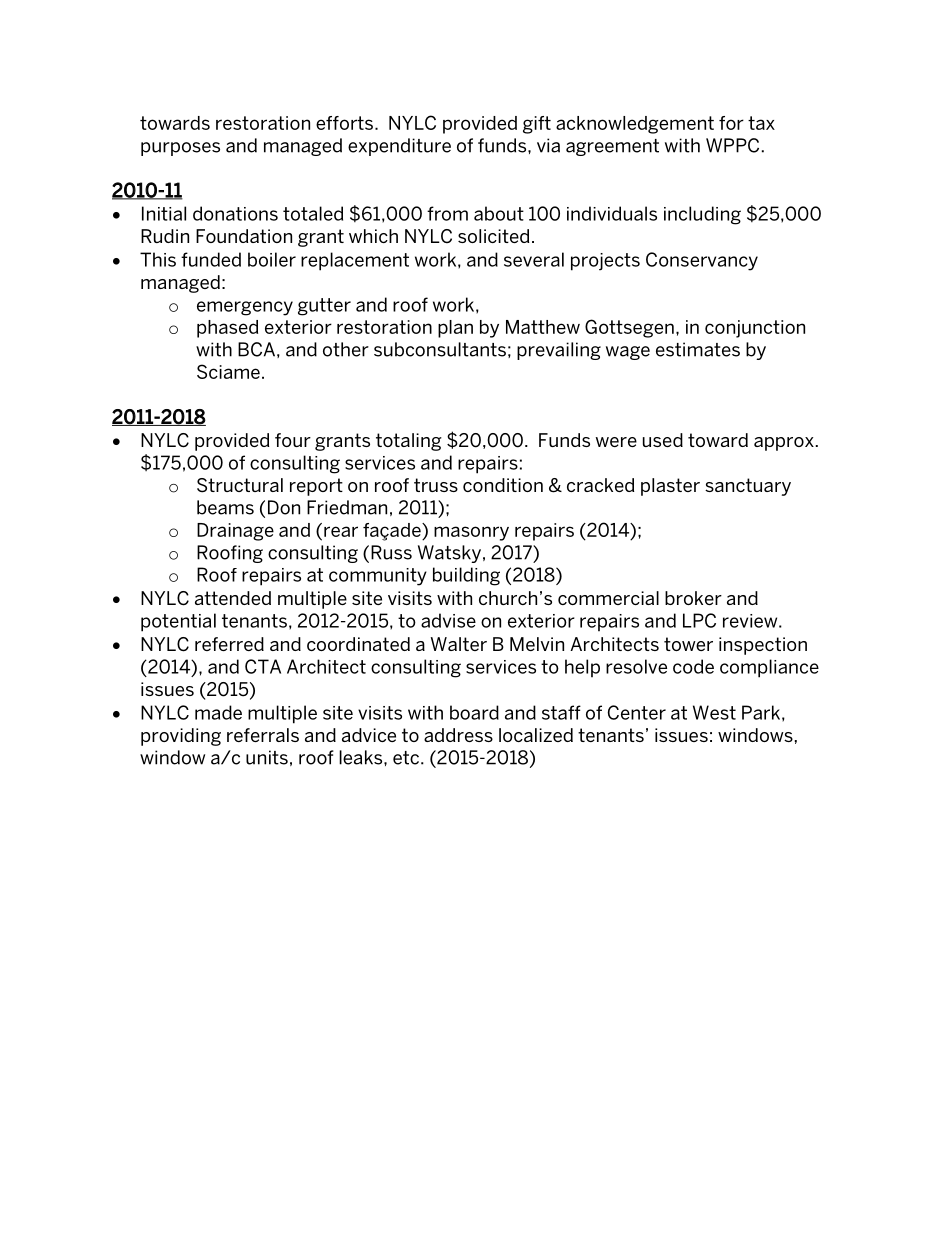 This screenshot has height=1233, width=952. I want to click on broker, so click(693, 598).
